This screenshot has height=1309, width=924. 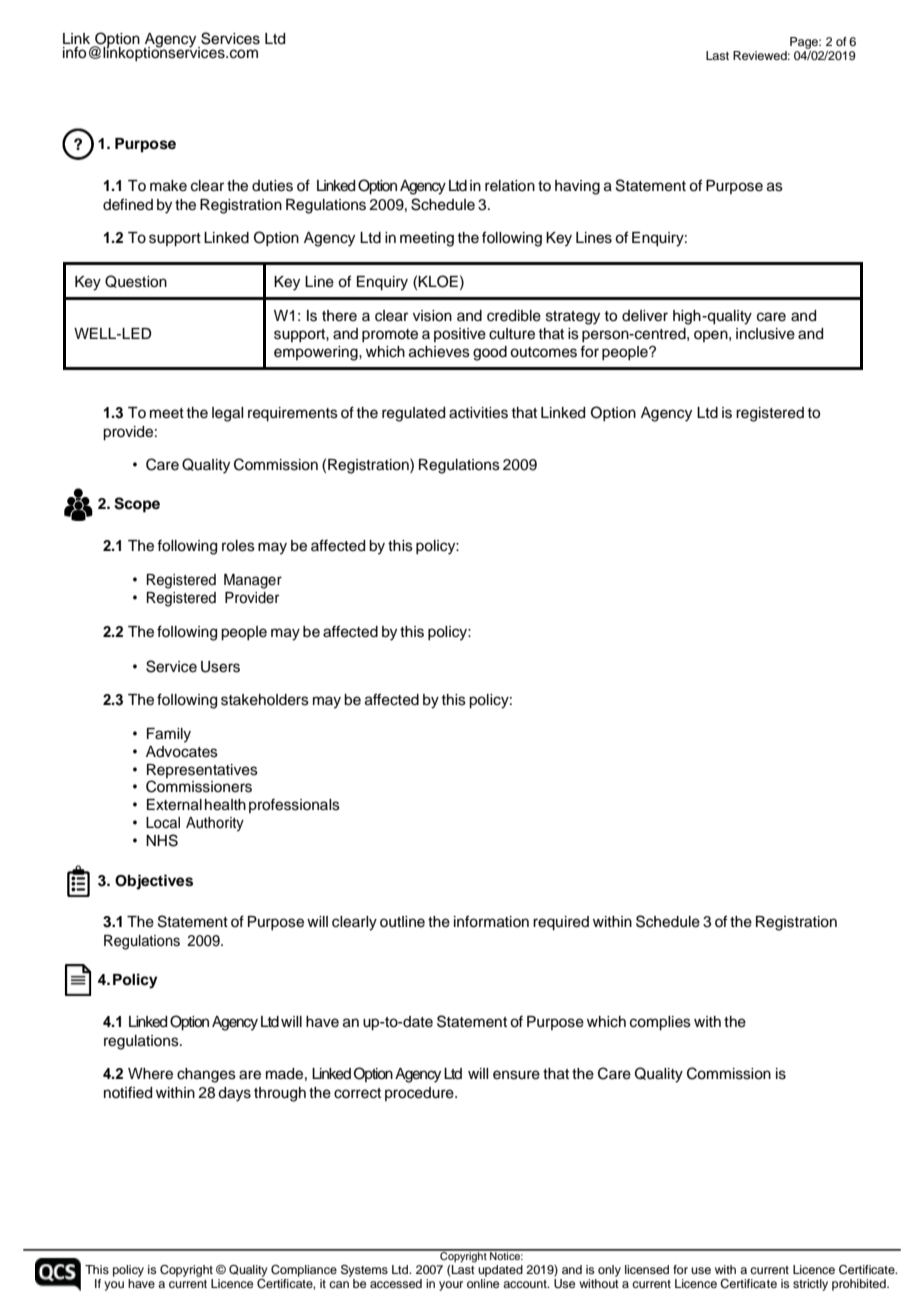 What do you see at coordinates (765, 334) in the screenshot?
I see `inclusive` at bounding box center [765, 334].
